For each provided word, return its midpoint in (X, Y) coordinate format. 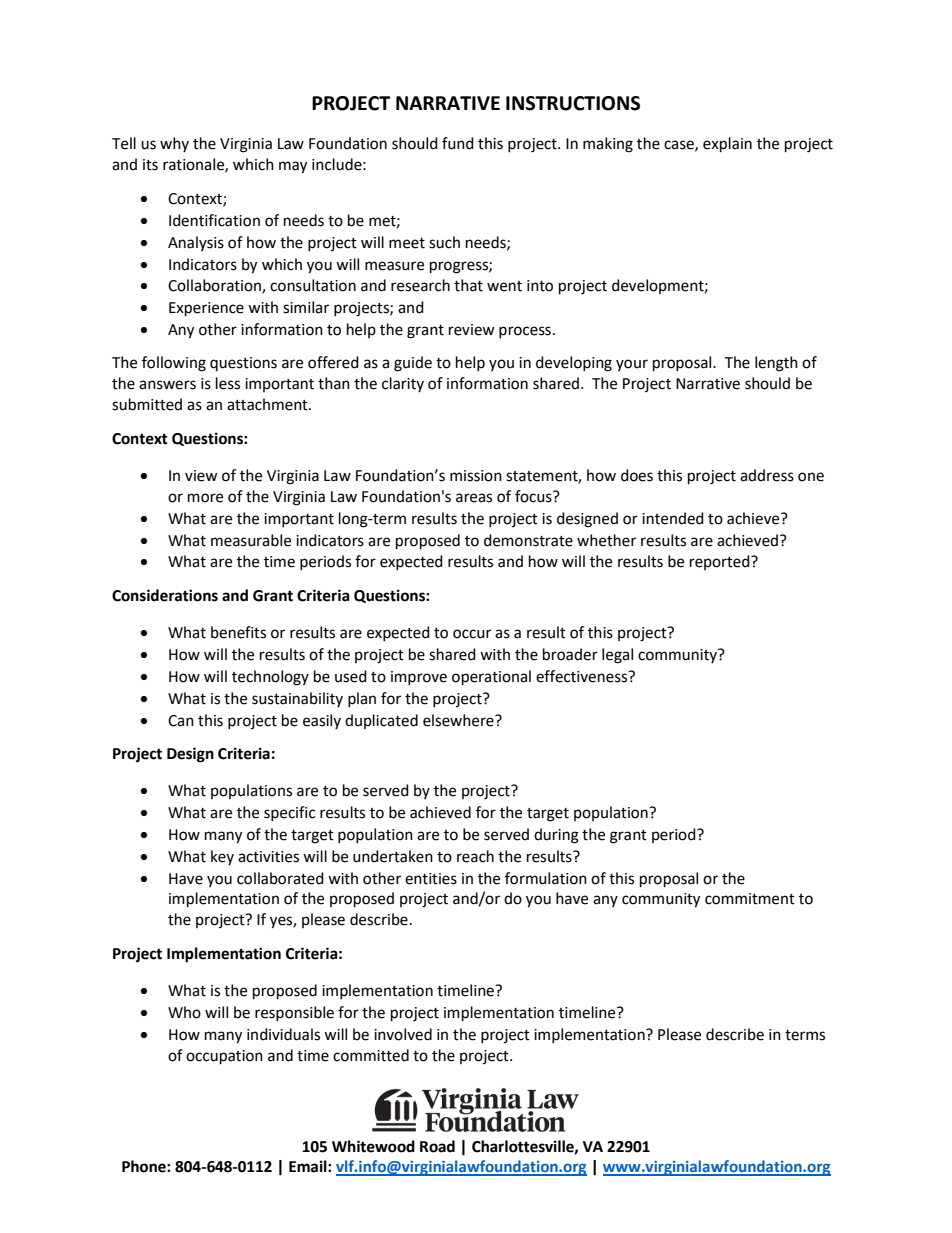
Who (184, 1012)
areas (474, 498)
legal (617, 656)
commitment (750, 899)
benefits (238, 632)
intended (673, 518)
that (468, 285)
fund (458, 143)
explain (727, 145)
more (205, 498)
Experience (206, 309)
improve (419, 678)
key (222, 857)
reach (475, 856)
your (632, 365)
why (174, 144)
